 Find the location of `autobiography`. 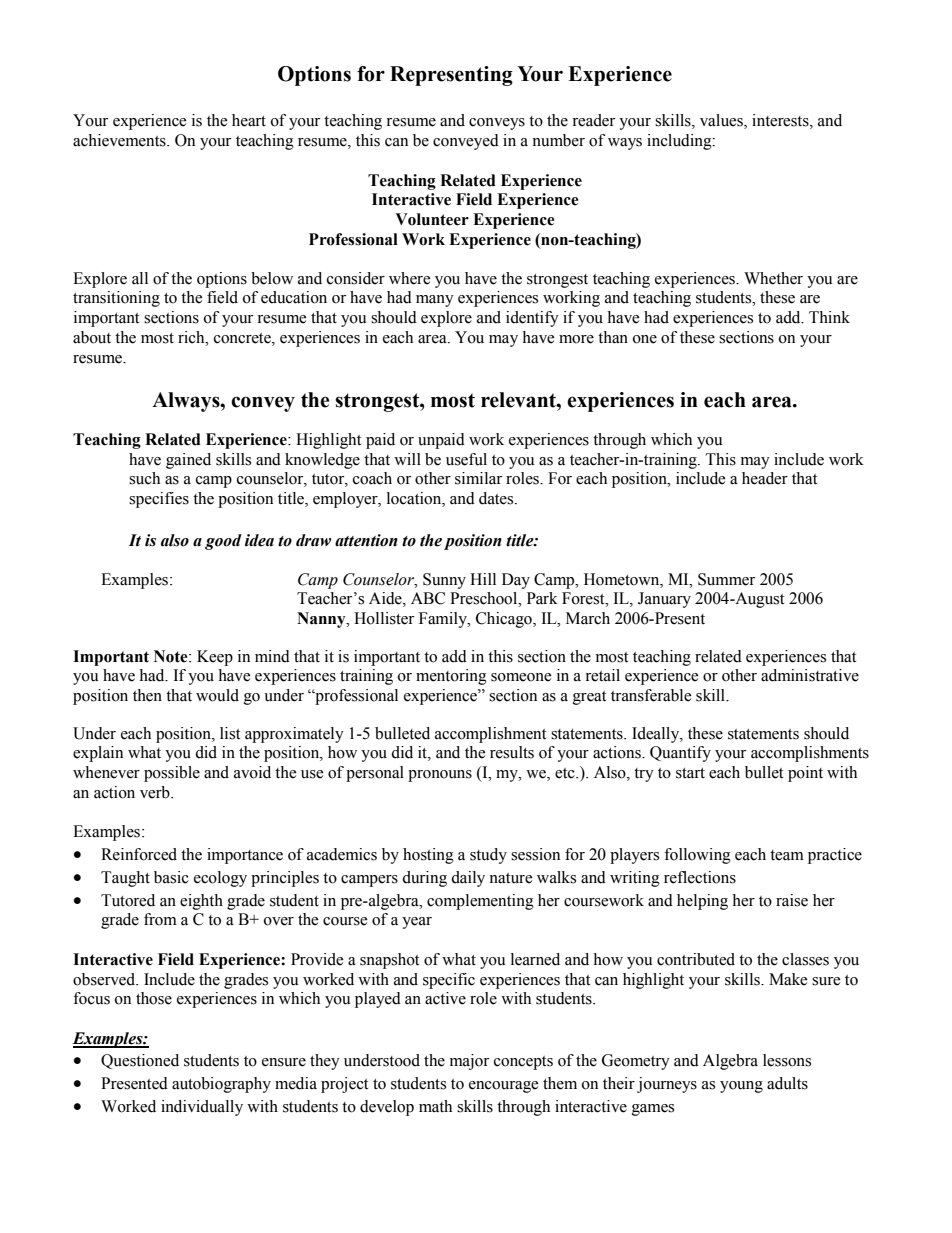

autobiography is located at coordinates (221, 1085).
